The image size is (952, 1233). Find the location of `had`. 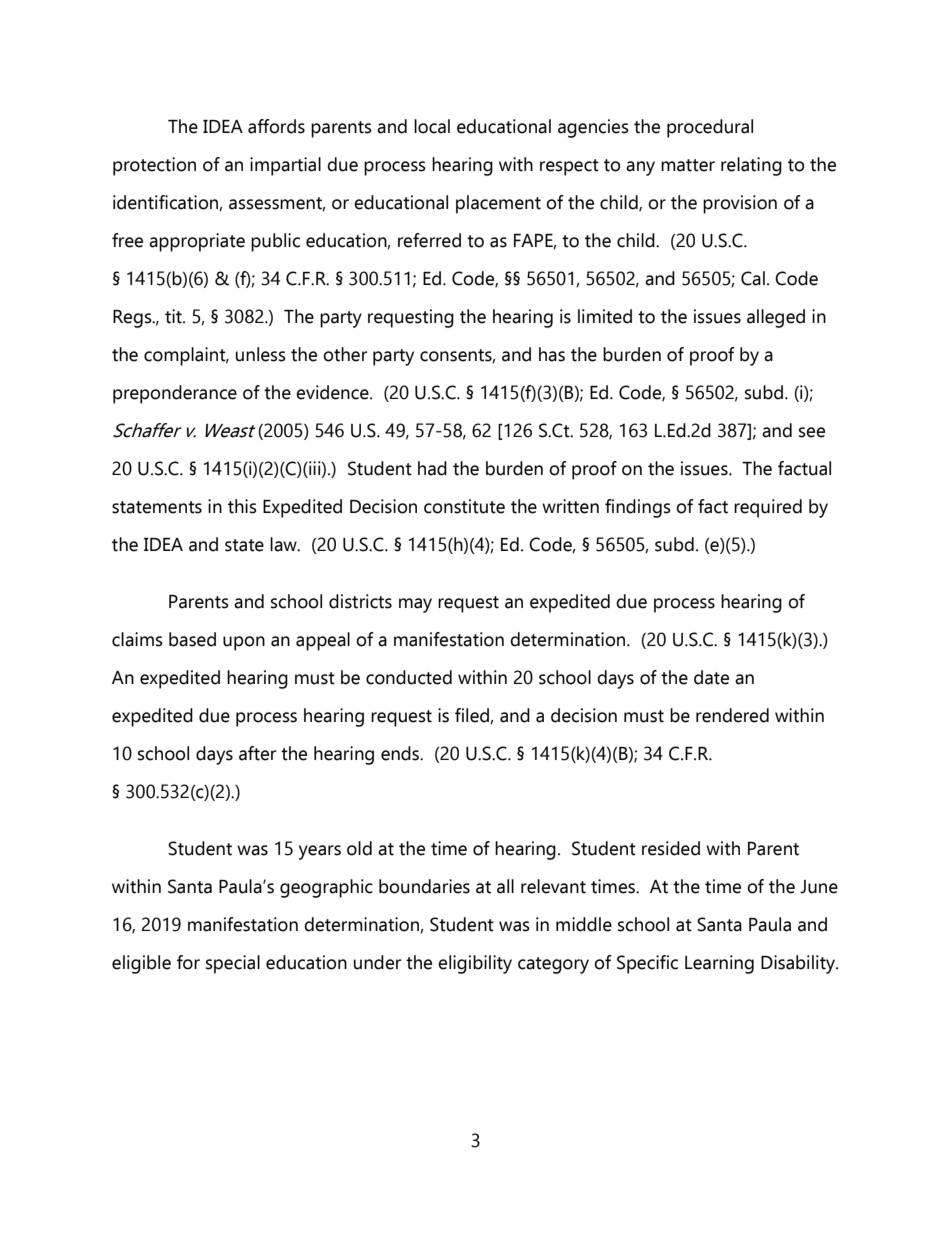

had is located at coordinates (432, 468).
